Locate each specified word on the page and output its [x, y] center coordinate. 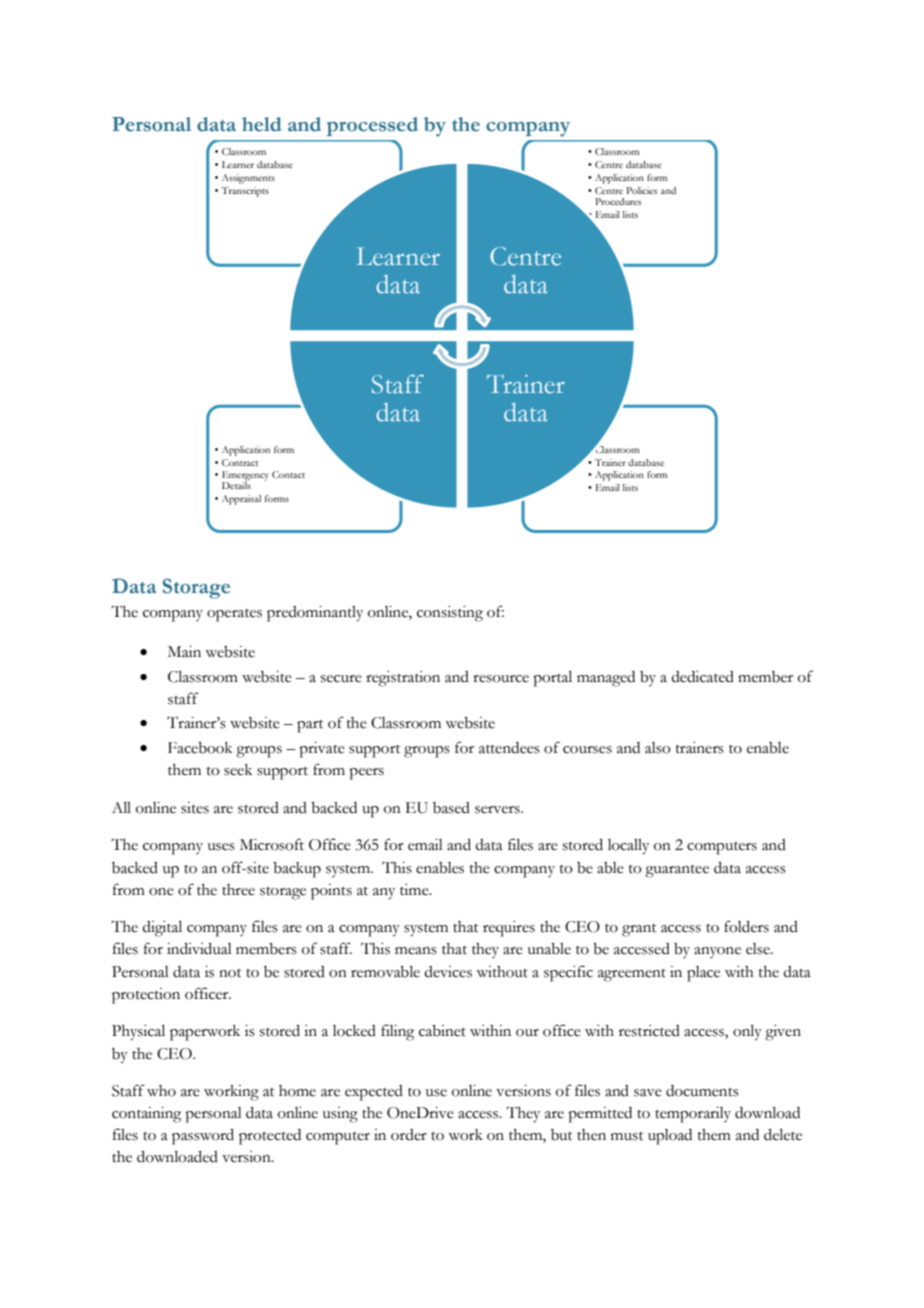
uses [221, 847]
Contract [240, 462]
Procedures [618, 201]
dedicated [702, 677]
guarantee [677, 871]
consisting [450, 614]
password [203, 1137]
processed [372, 126]
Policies [641, 190]
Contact [288, 474]
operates [234, 615]
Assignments [248, 179]
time [415, 890]
